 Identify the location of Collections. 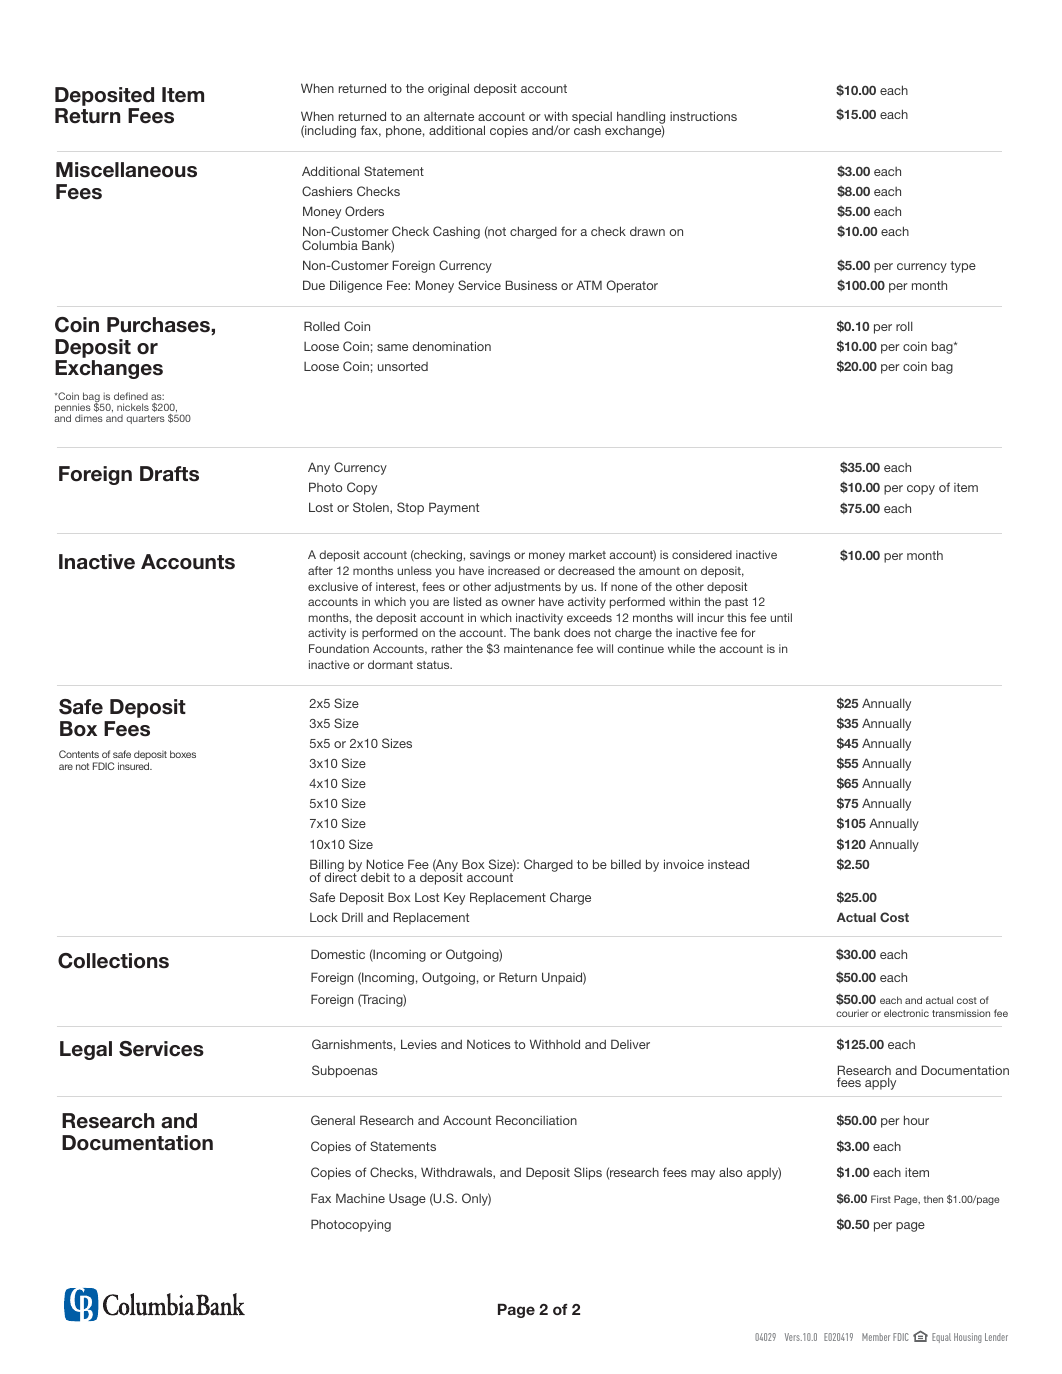
(113, 961).
